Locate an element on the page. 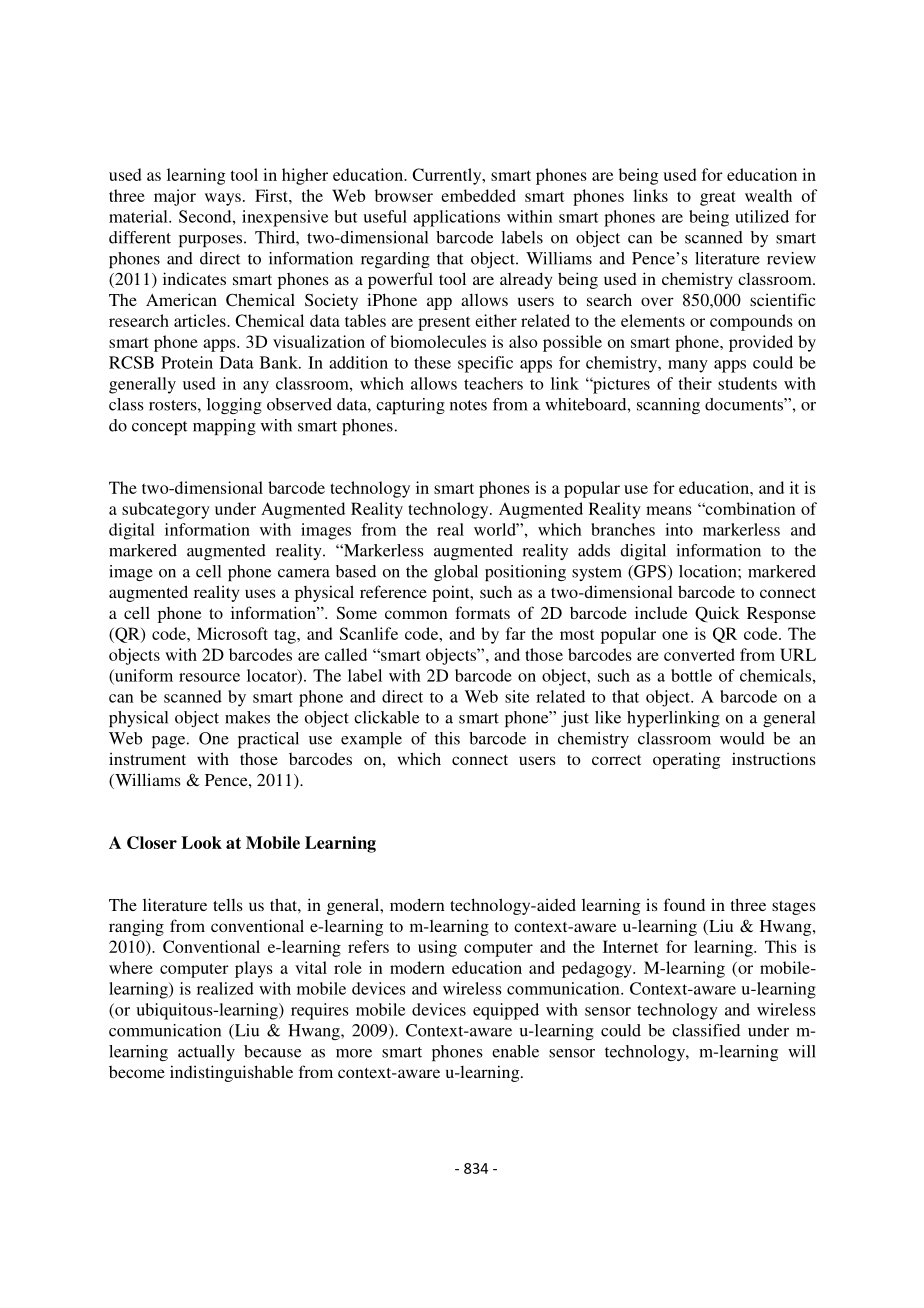  embedded is located at coordinates (478, 195).
